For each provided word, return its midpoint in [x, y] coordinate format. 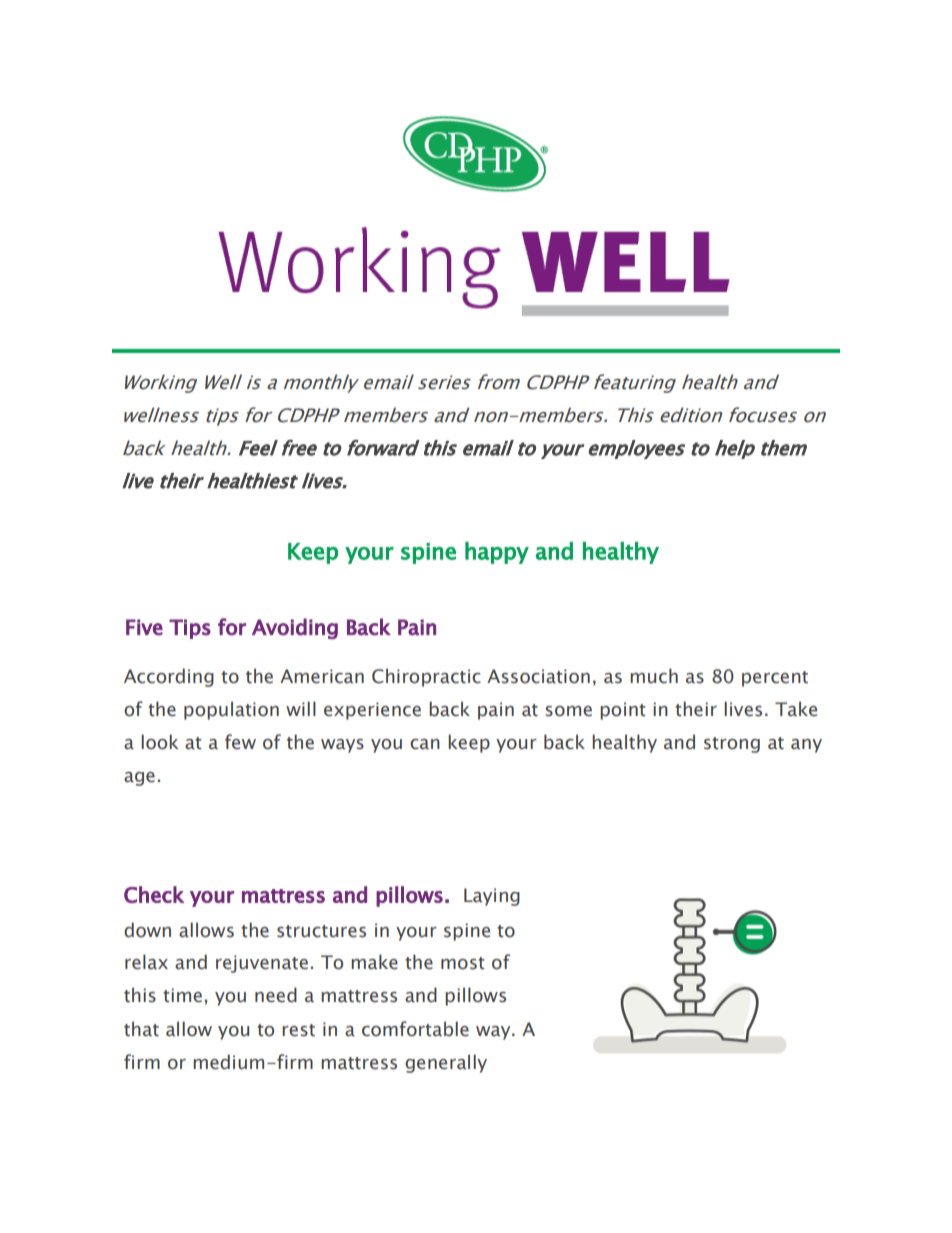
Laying [492, 897]
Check [154, 894]
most [463, 963]
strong [732, 745]
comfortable [415, 1029]
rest [298, 1030]
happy [497, 553]
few [240, 742]
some [569, 711]
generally [446, 1063]
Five [144, 627]
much [654, 676]
